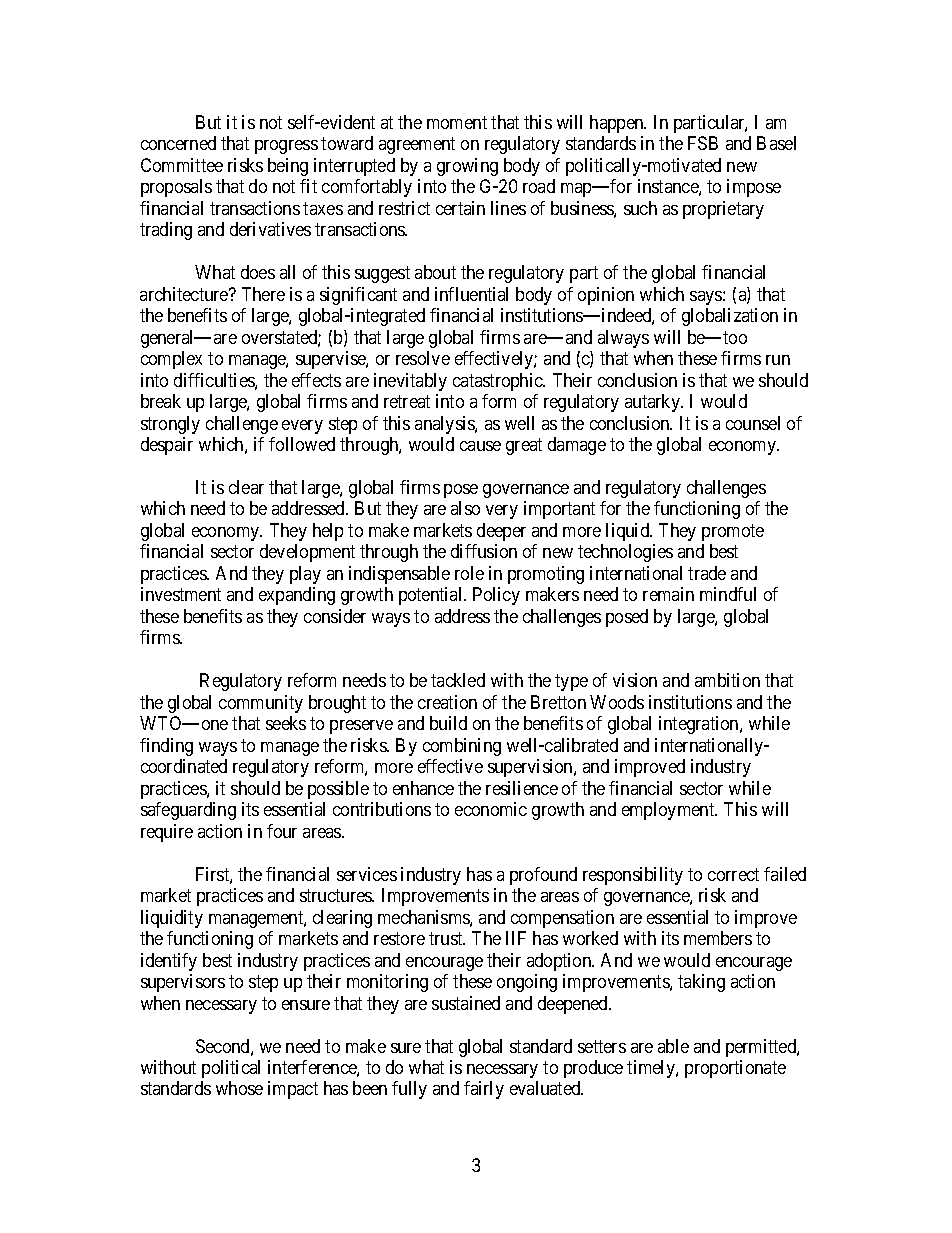 This screenshot has height=1233, width=952. What do you see at coordinates (735, 1069) in the screenshot?
I see `proportionate` at bounding box center [735, 1069].
